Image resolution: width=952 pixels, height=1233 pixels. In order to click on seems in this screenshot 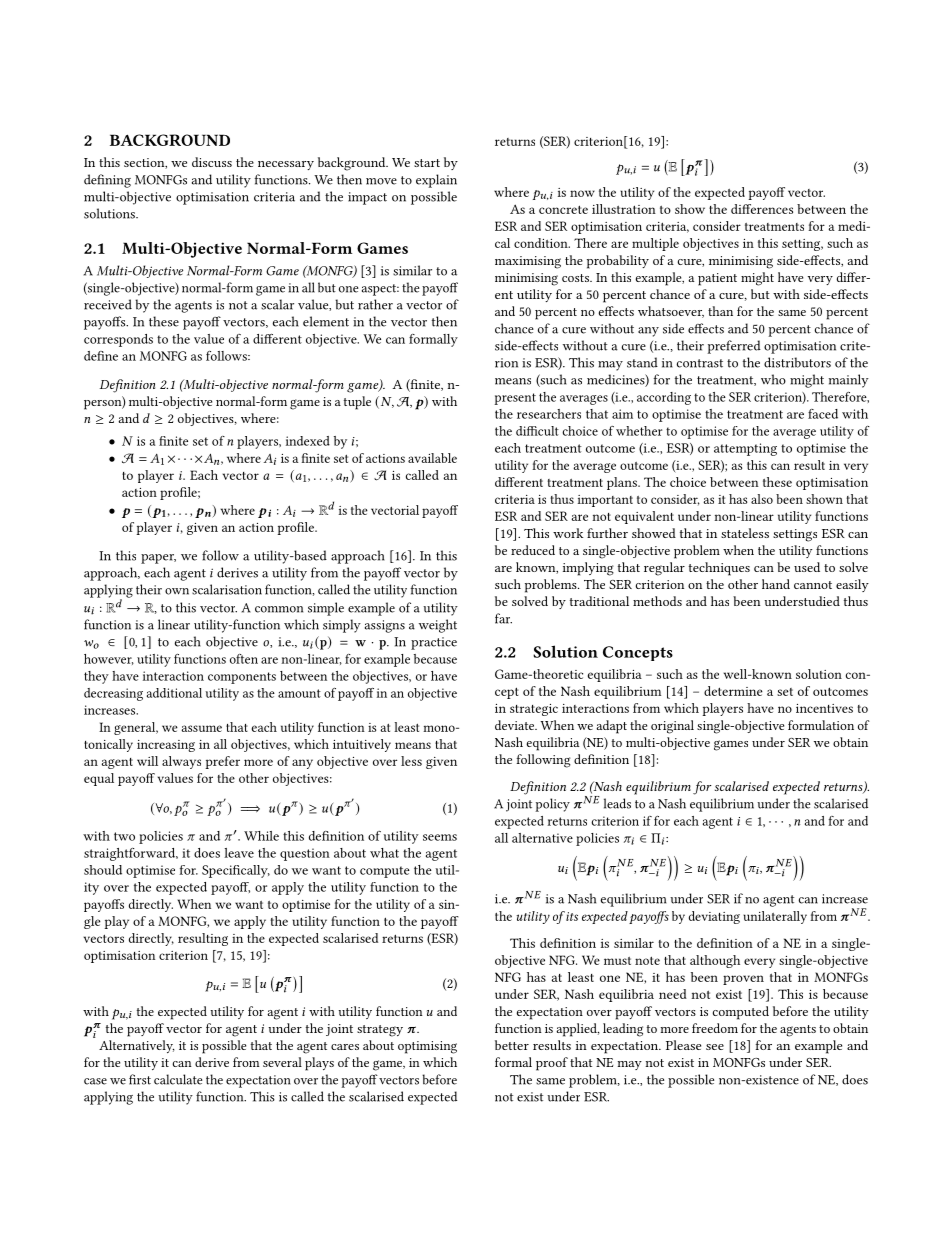, I will do `click(440, 837)`.
